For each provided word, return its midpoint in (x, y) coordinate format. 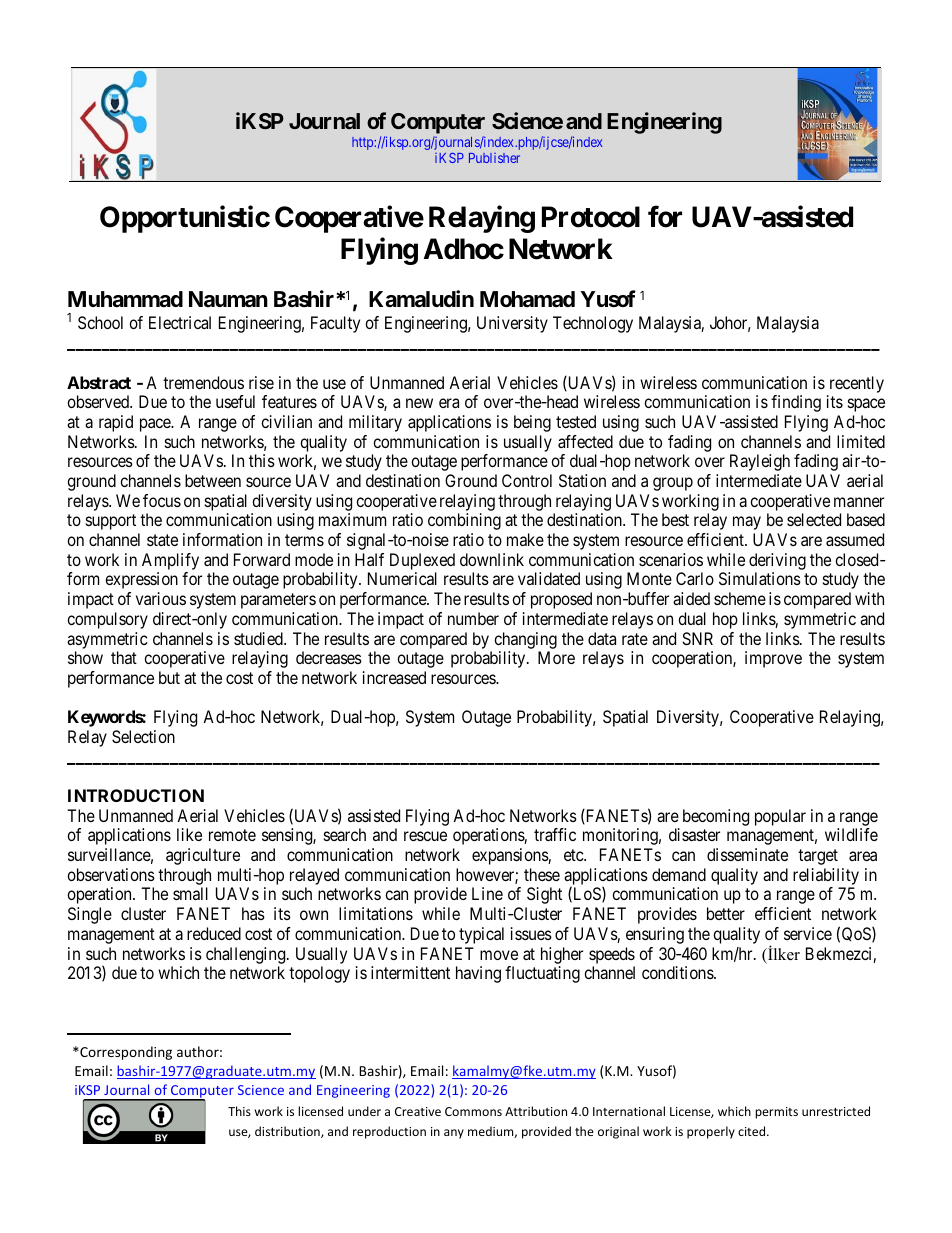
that (124, 657)
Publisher (494, 158)
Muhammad (125, 299)
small (190, 893)
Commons (473, 1111)
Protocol (591, 217)
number (473, 618)
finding (796, 403)
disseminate (747, 854)
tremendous (203, 382)
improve (773, 659)
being (532, 423)
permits (776, 1113)
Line (487, 893)
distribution (288, 1132)
